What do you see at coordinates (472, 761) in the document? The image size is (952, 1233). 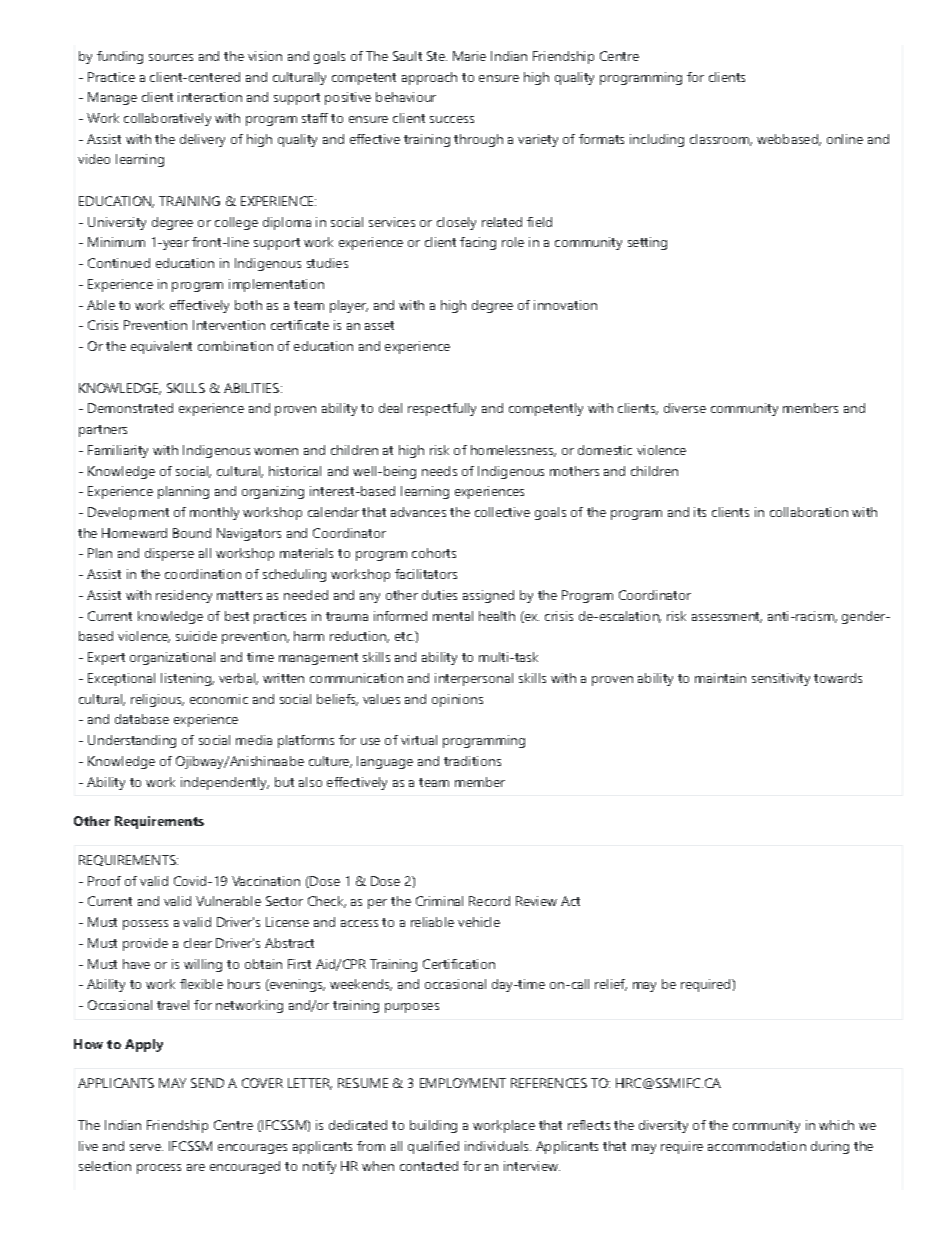 I see `traditions` at bounding box center [472, 761].
